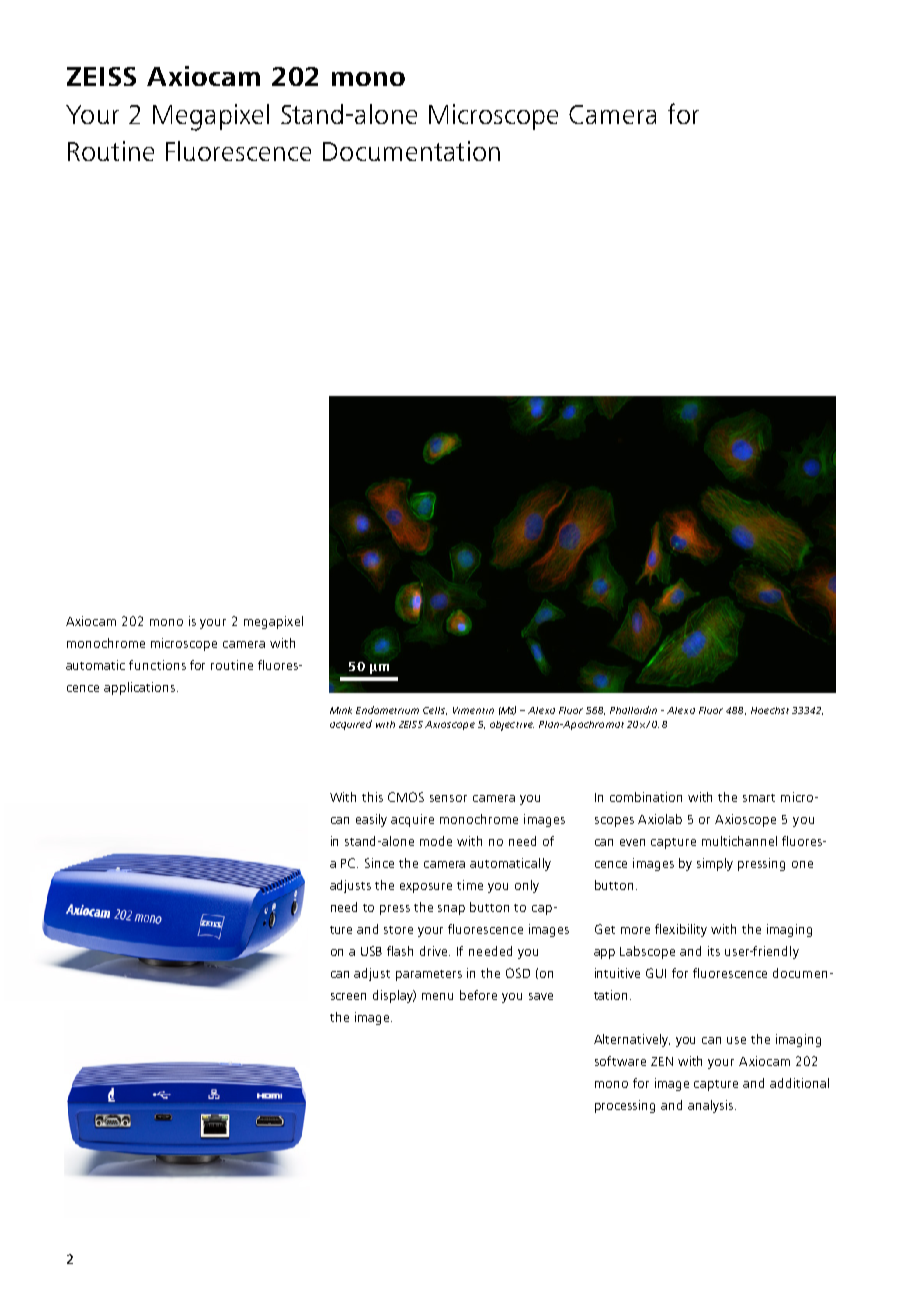 The height and width of the screenshot is (1308, 924). I want to click on functions, so click(157, 665).
